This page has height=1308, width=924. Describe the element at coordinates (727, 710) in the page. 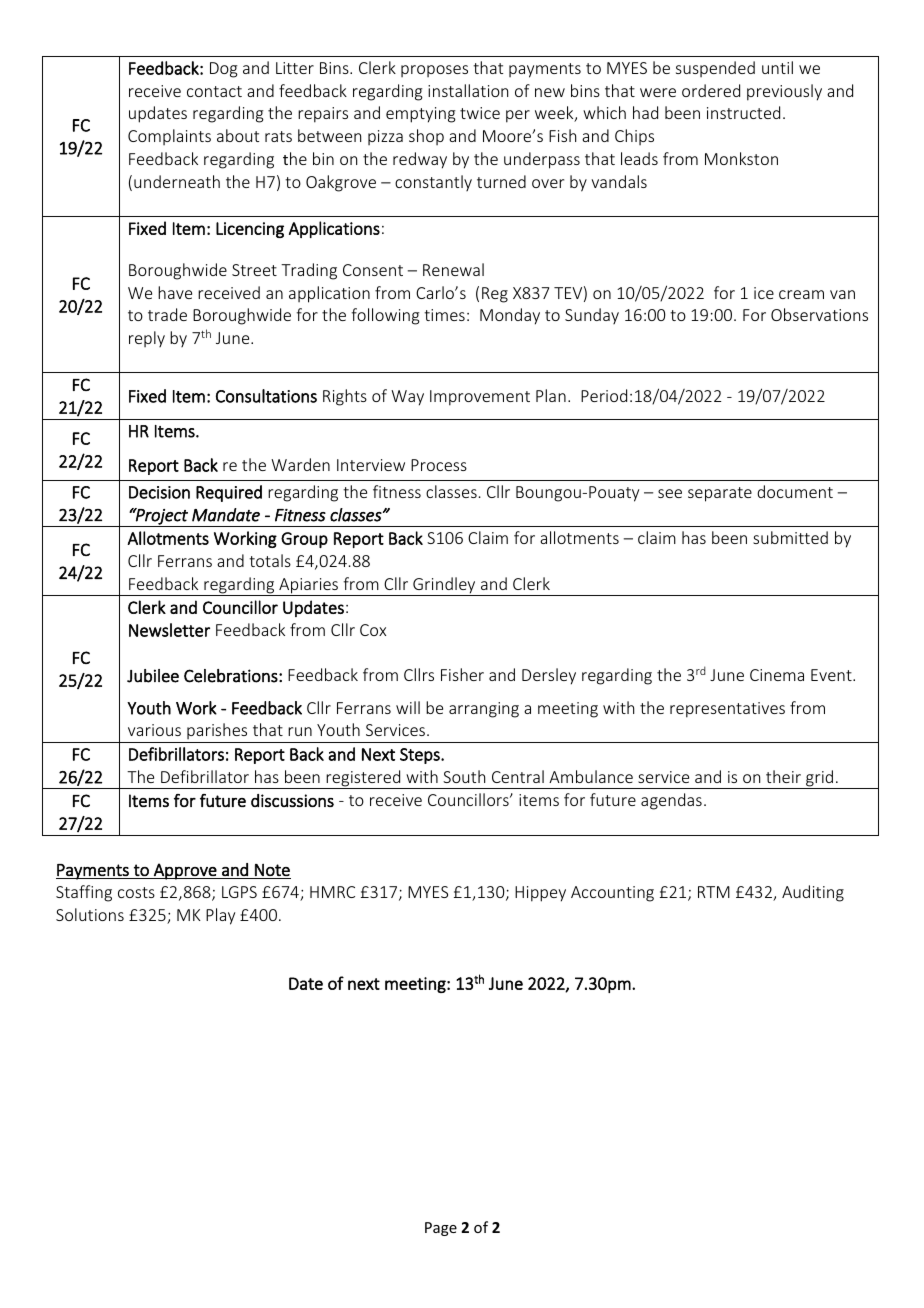

I see `representatives` at that location.
